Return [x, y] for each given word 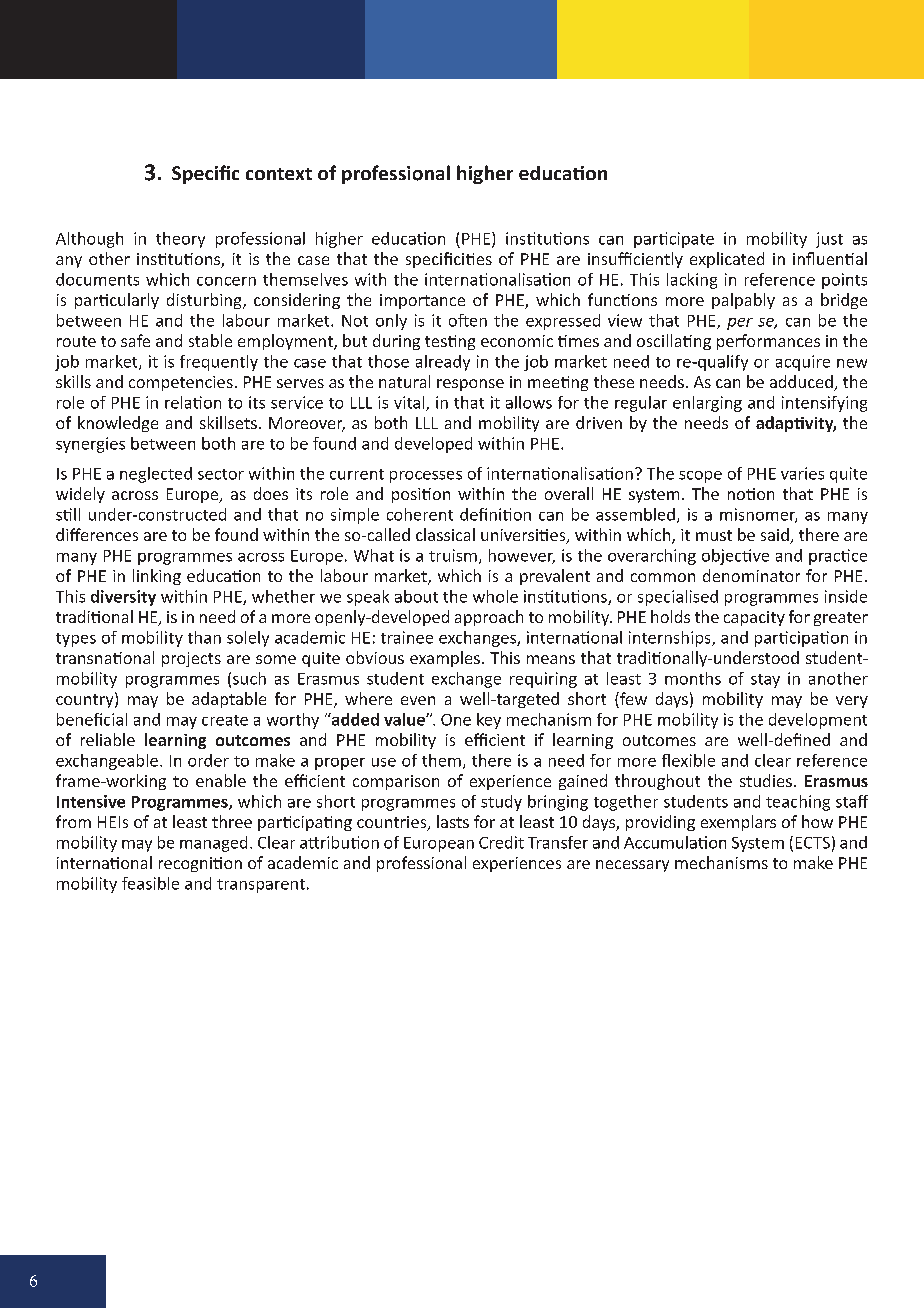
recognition [200, 864]
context [279, 174]
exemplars [738, 823]
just [829, 240]
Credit [501, 842]
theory [180, 240]
